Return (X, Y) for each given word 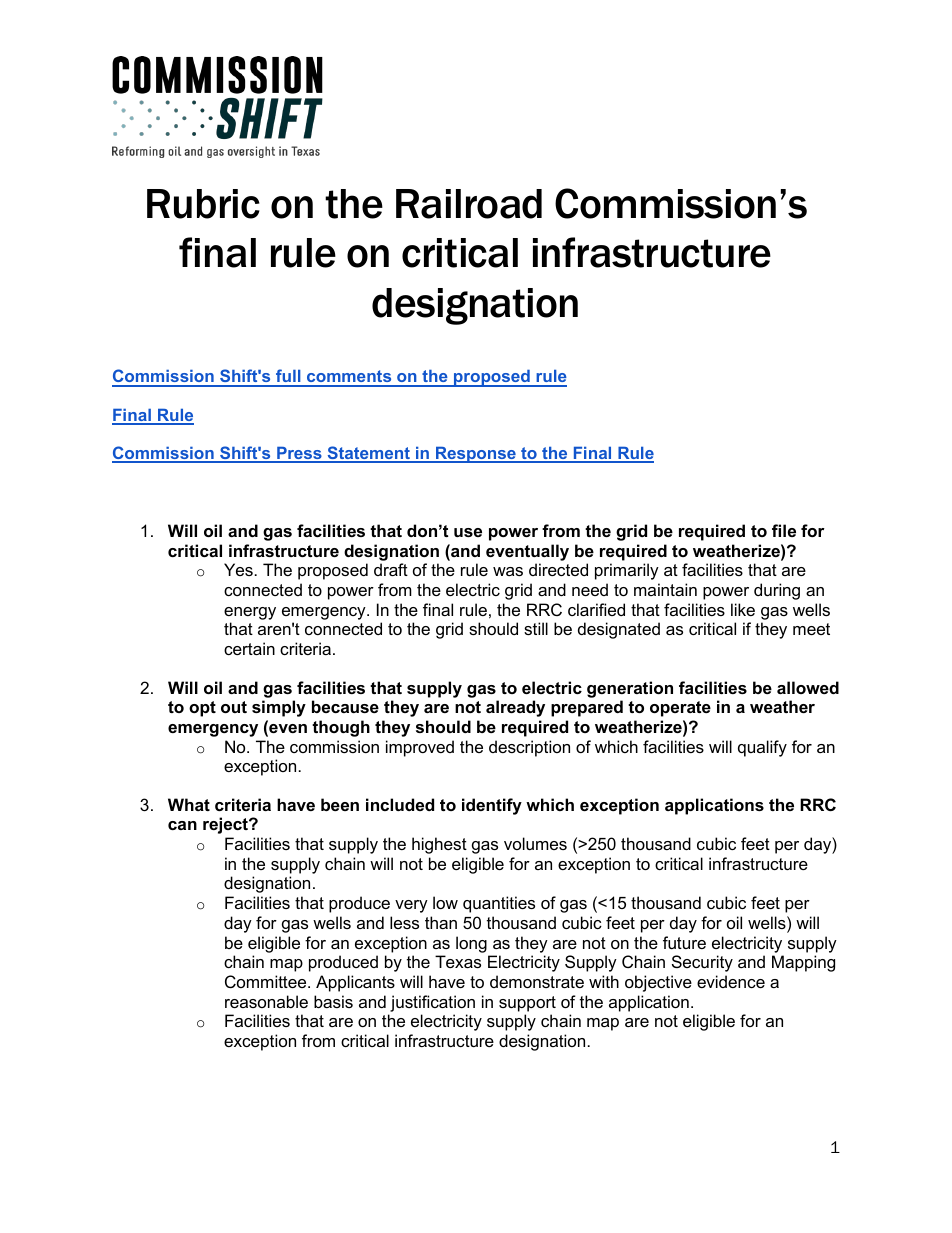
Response (476, 455)
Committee (267, 981)
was (508, 571)
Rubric (203, 204)
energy (250, 613)
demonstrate (537, 981)
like (743, 609)
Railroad (469, 204)
